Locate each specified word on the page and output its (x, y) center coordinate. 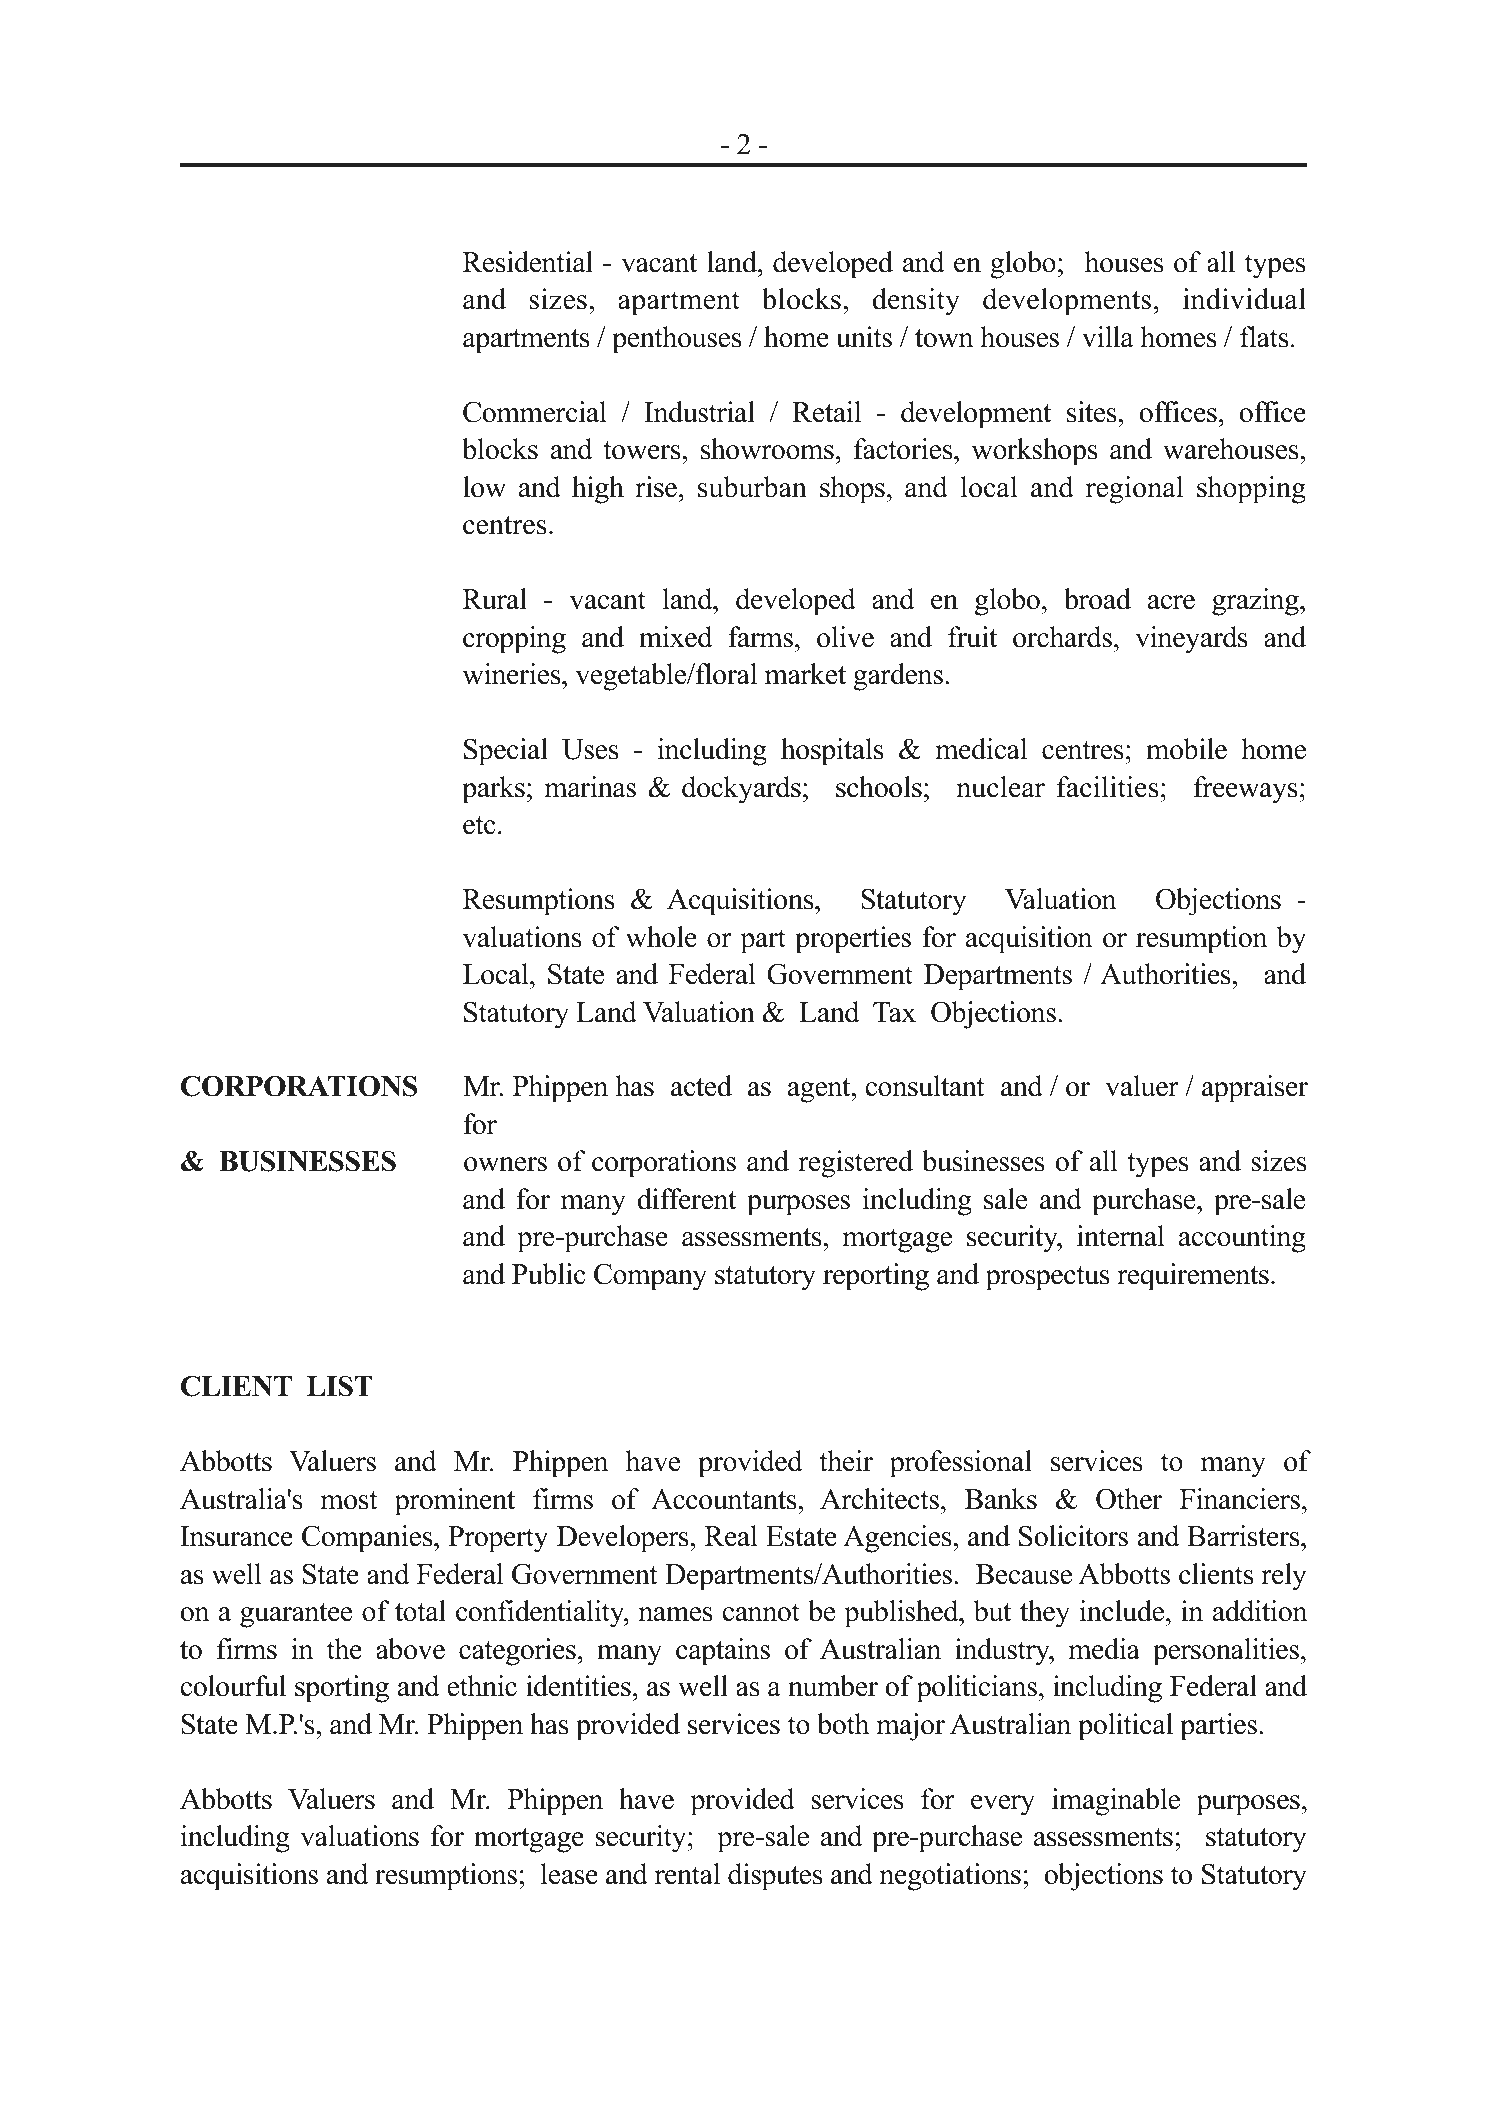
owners (505, 1164)
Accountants (725, 1499)
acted (701, 1086)
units (864, 337)
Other (1129, 1499)
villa (1108, 337)
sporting (342, 1689)
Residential (528, 262)
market (805, 674)
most (349, 1500)
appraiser (1255, 1089)
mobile (1186, 749)
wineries (512, 674)
